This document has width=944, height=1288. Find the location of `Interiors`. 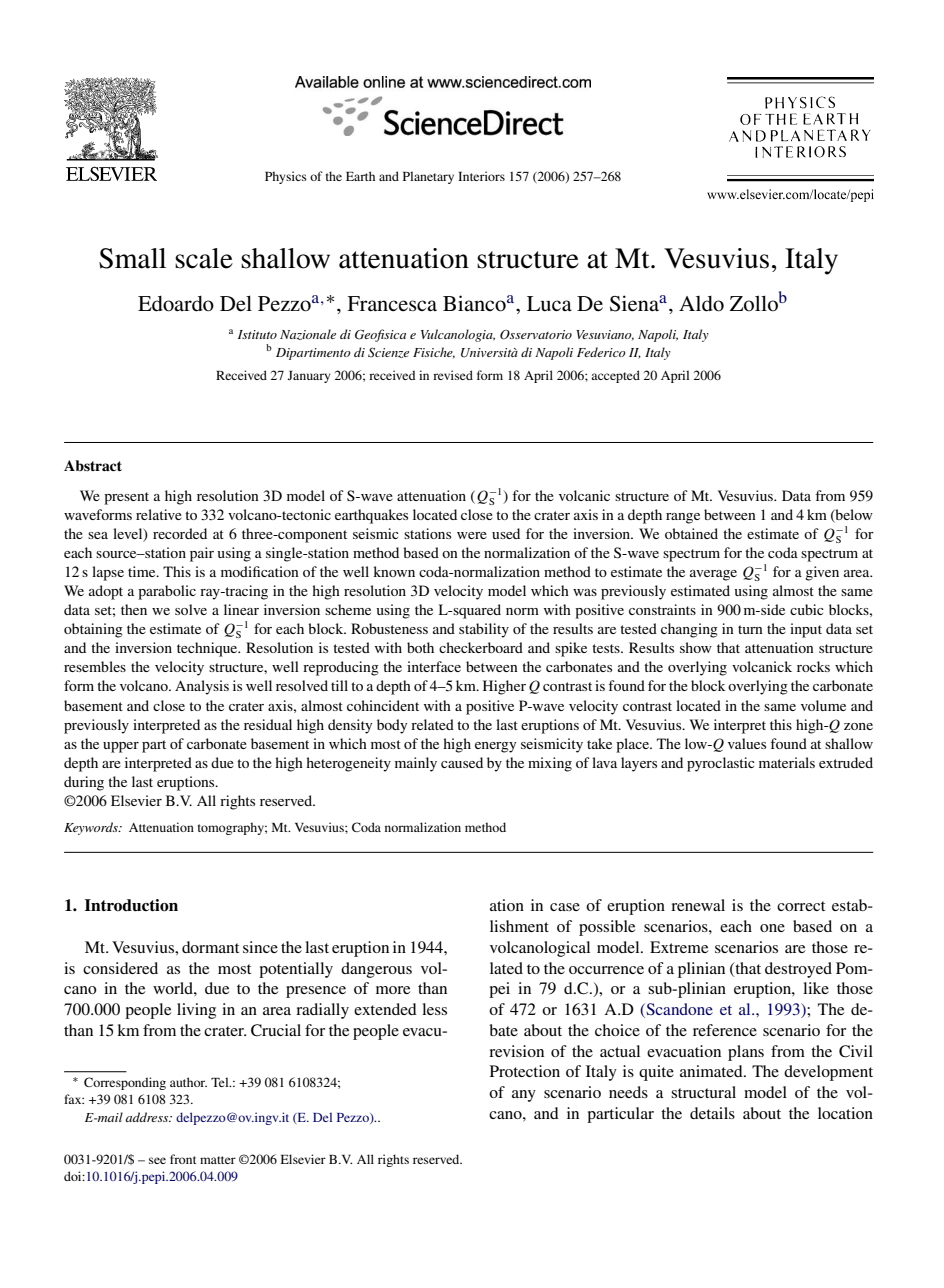

Interiors is located at coordinates (481, 176).
